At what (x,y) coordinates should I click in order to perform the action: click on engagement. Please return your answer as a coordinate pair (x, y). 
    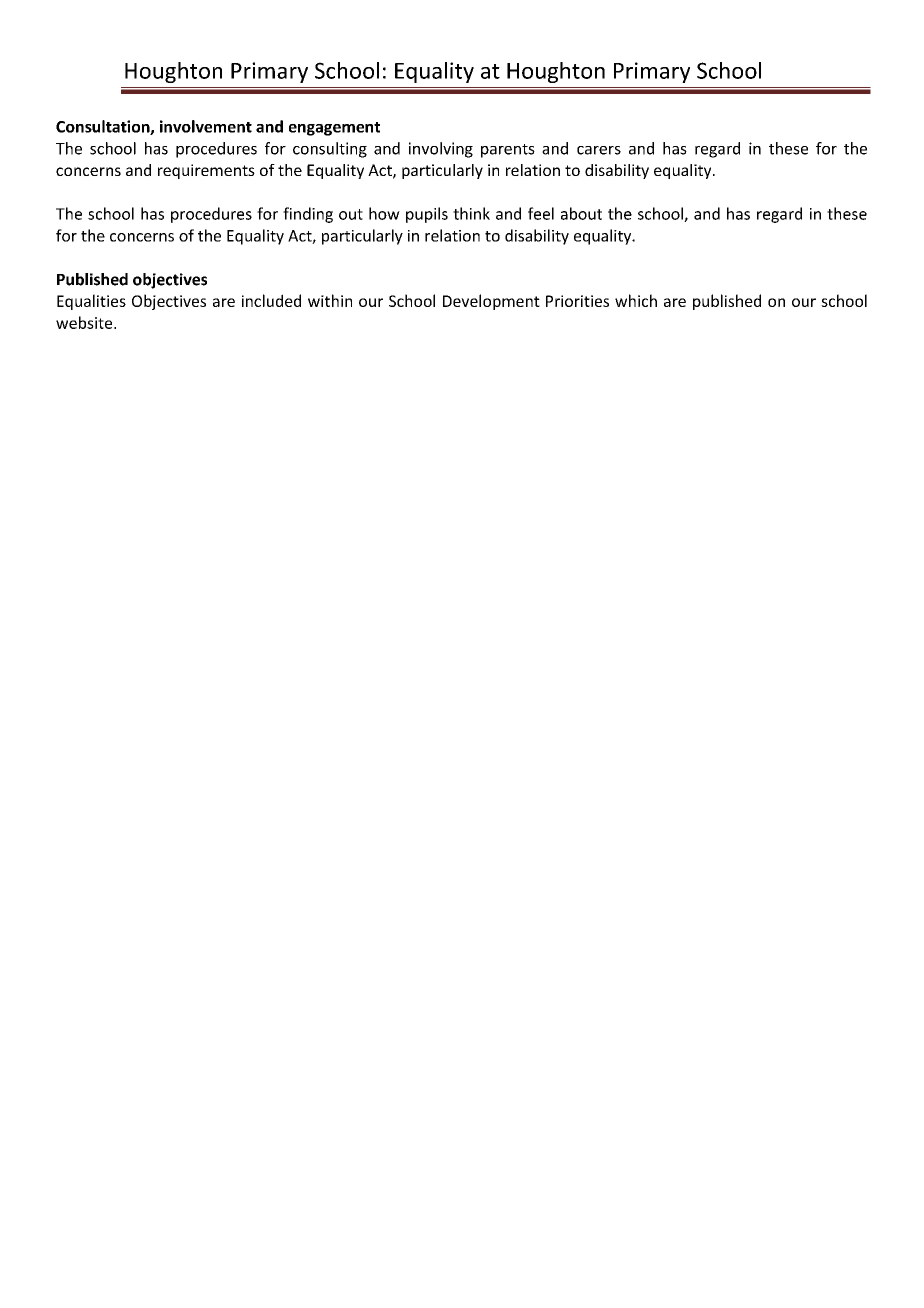
    Looking at the image, I should click on (334, 129).
